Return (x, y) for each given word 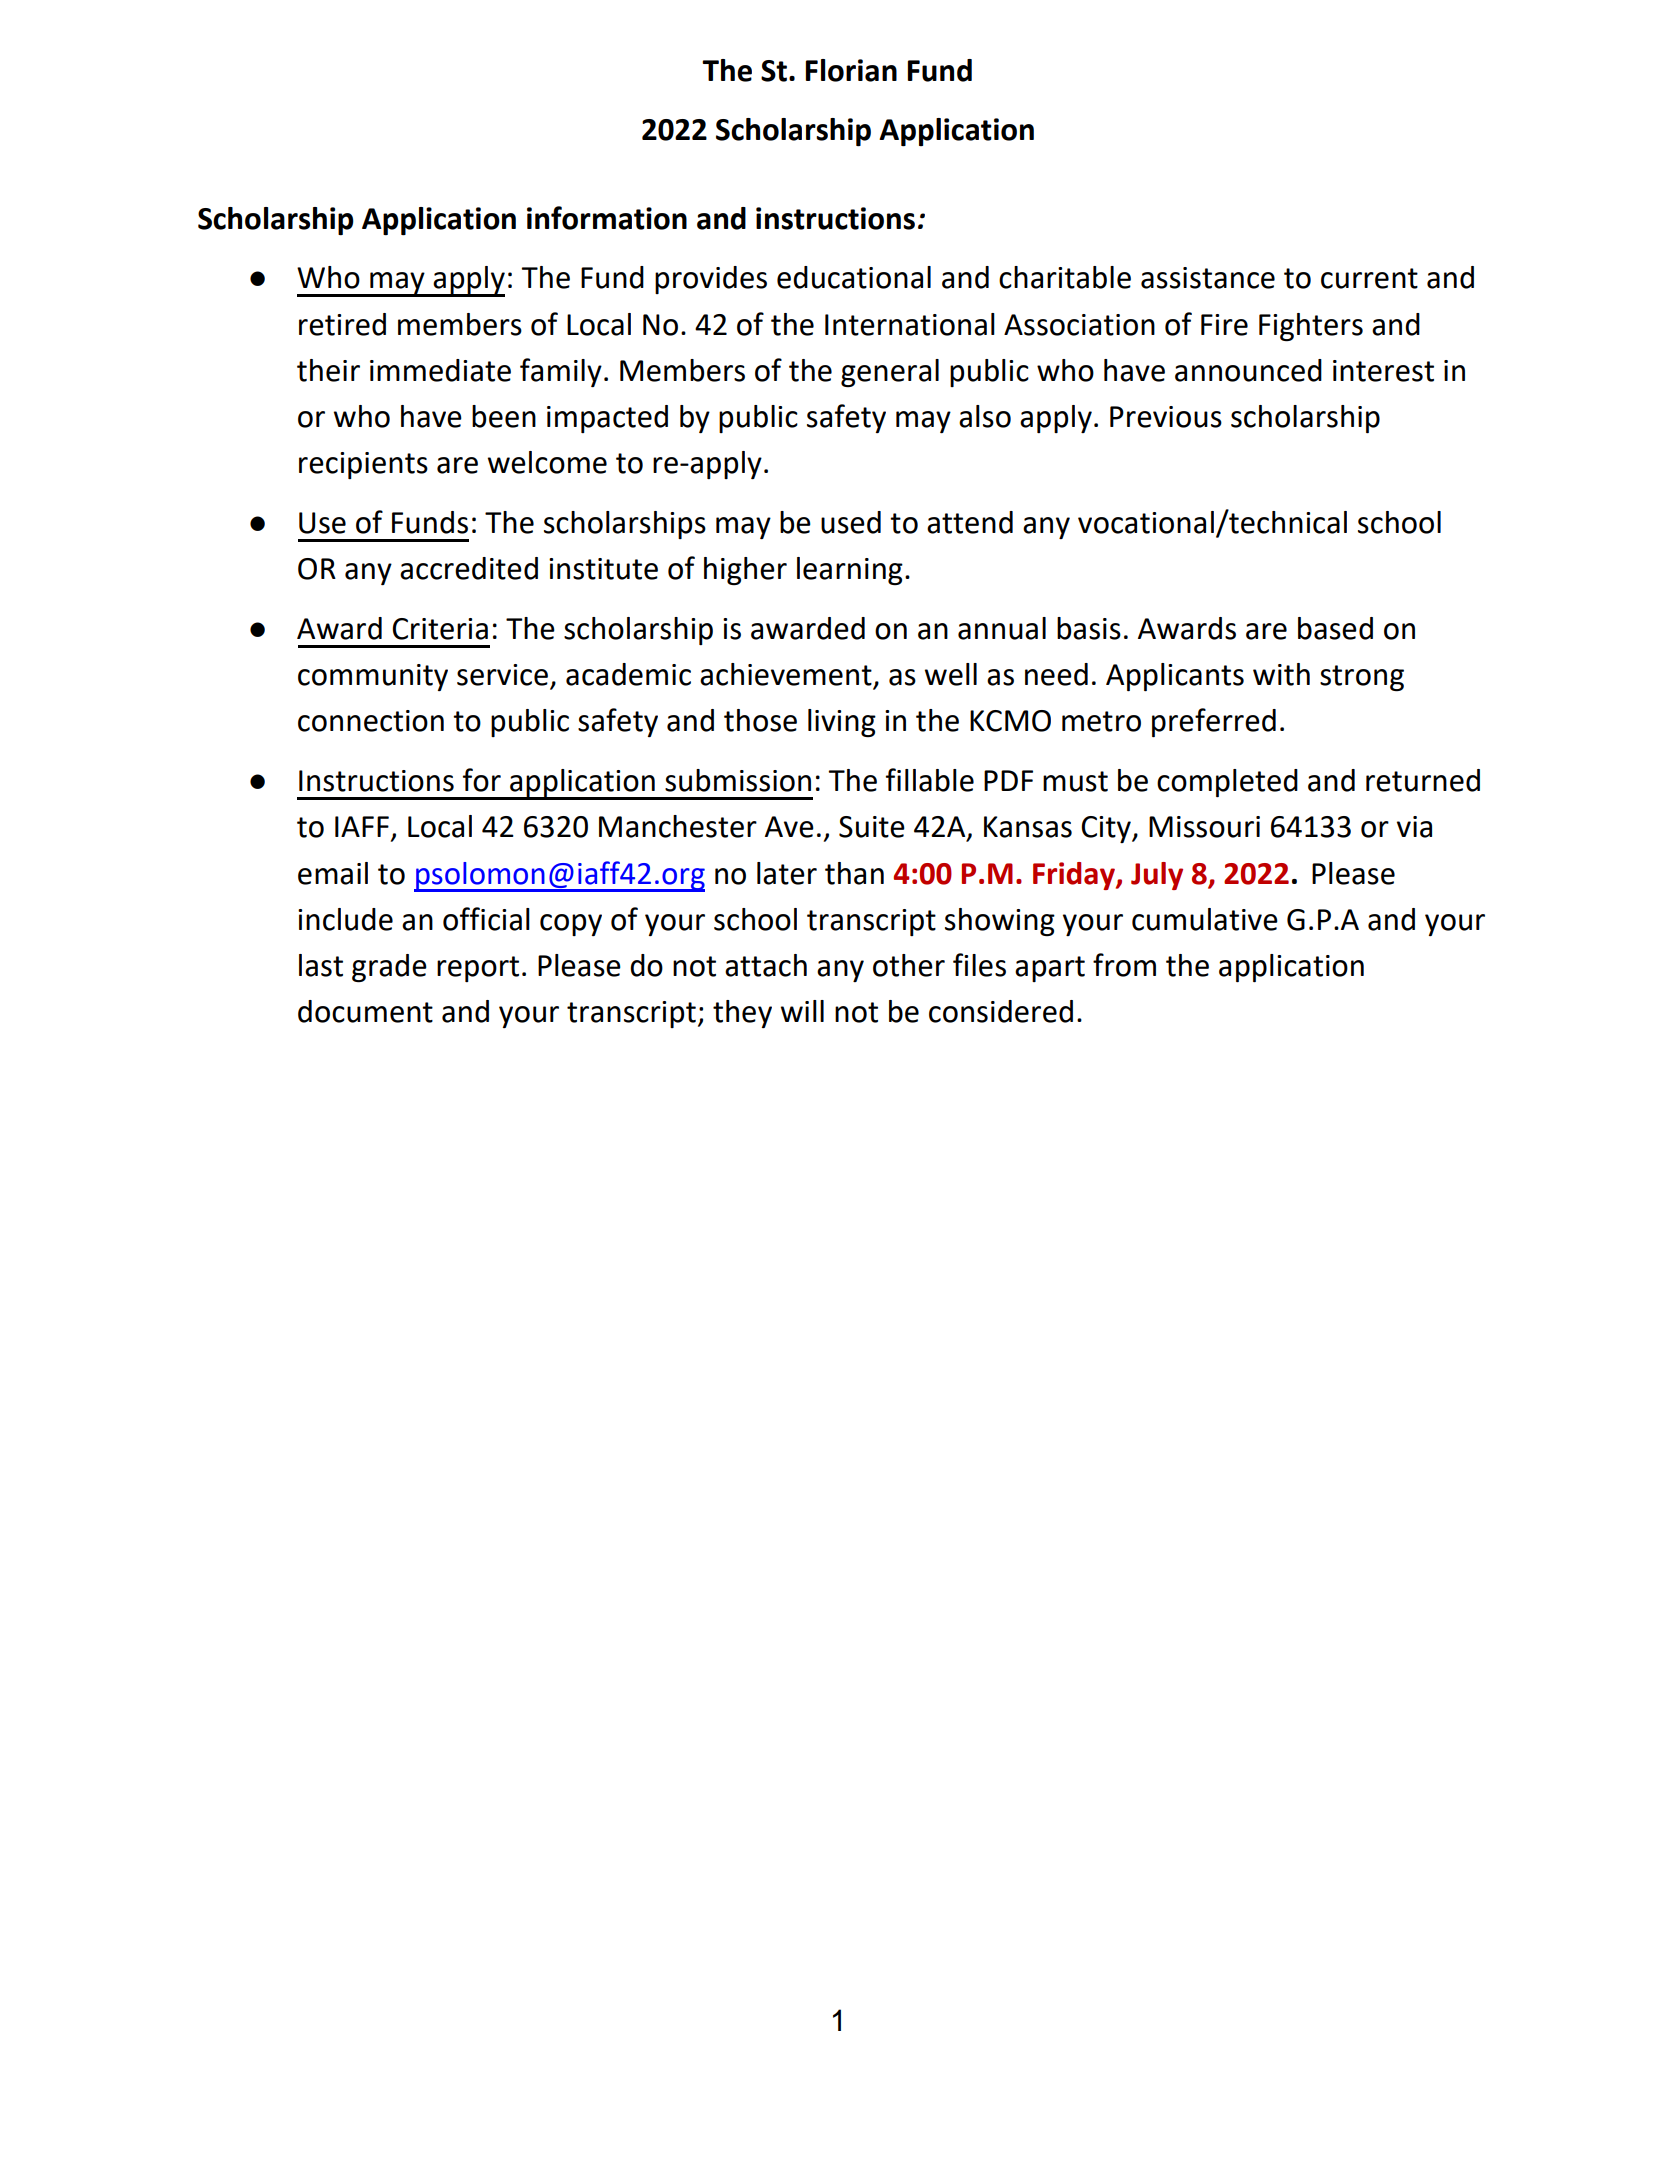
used (851, 522)
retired (342, 324)
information (607, 218)
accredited (469, 568)
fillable (930, 780)
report (478, 969)
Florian (851, 70)
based (1335, 628)
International (910, 324)
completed (1227, 783)
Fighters (1311, 327)
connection (371, 721)
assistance (1208, 278)
